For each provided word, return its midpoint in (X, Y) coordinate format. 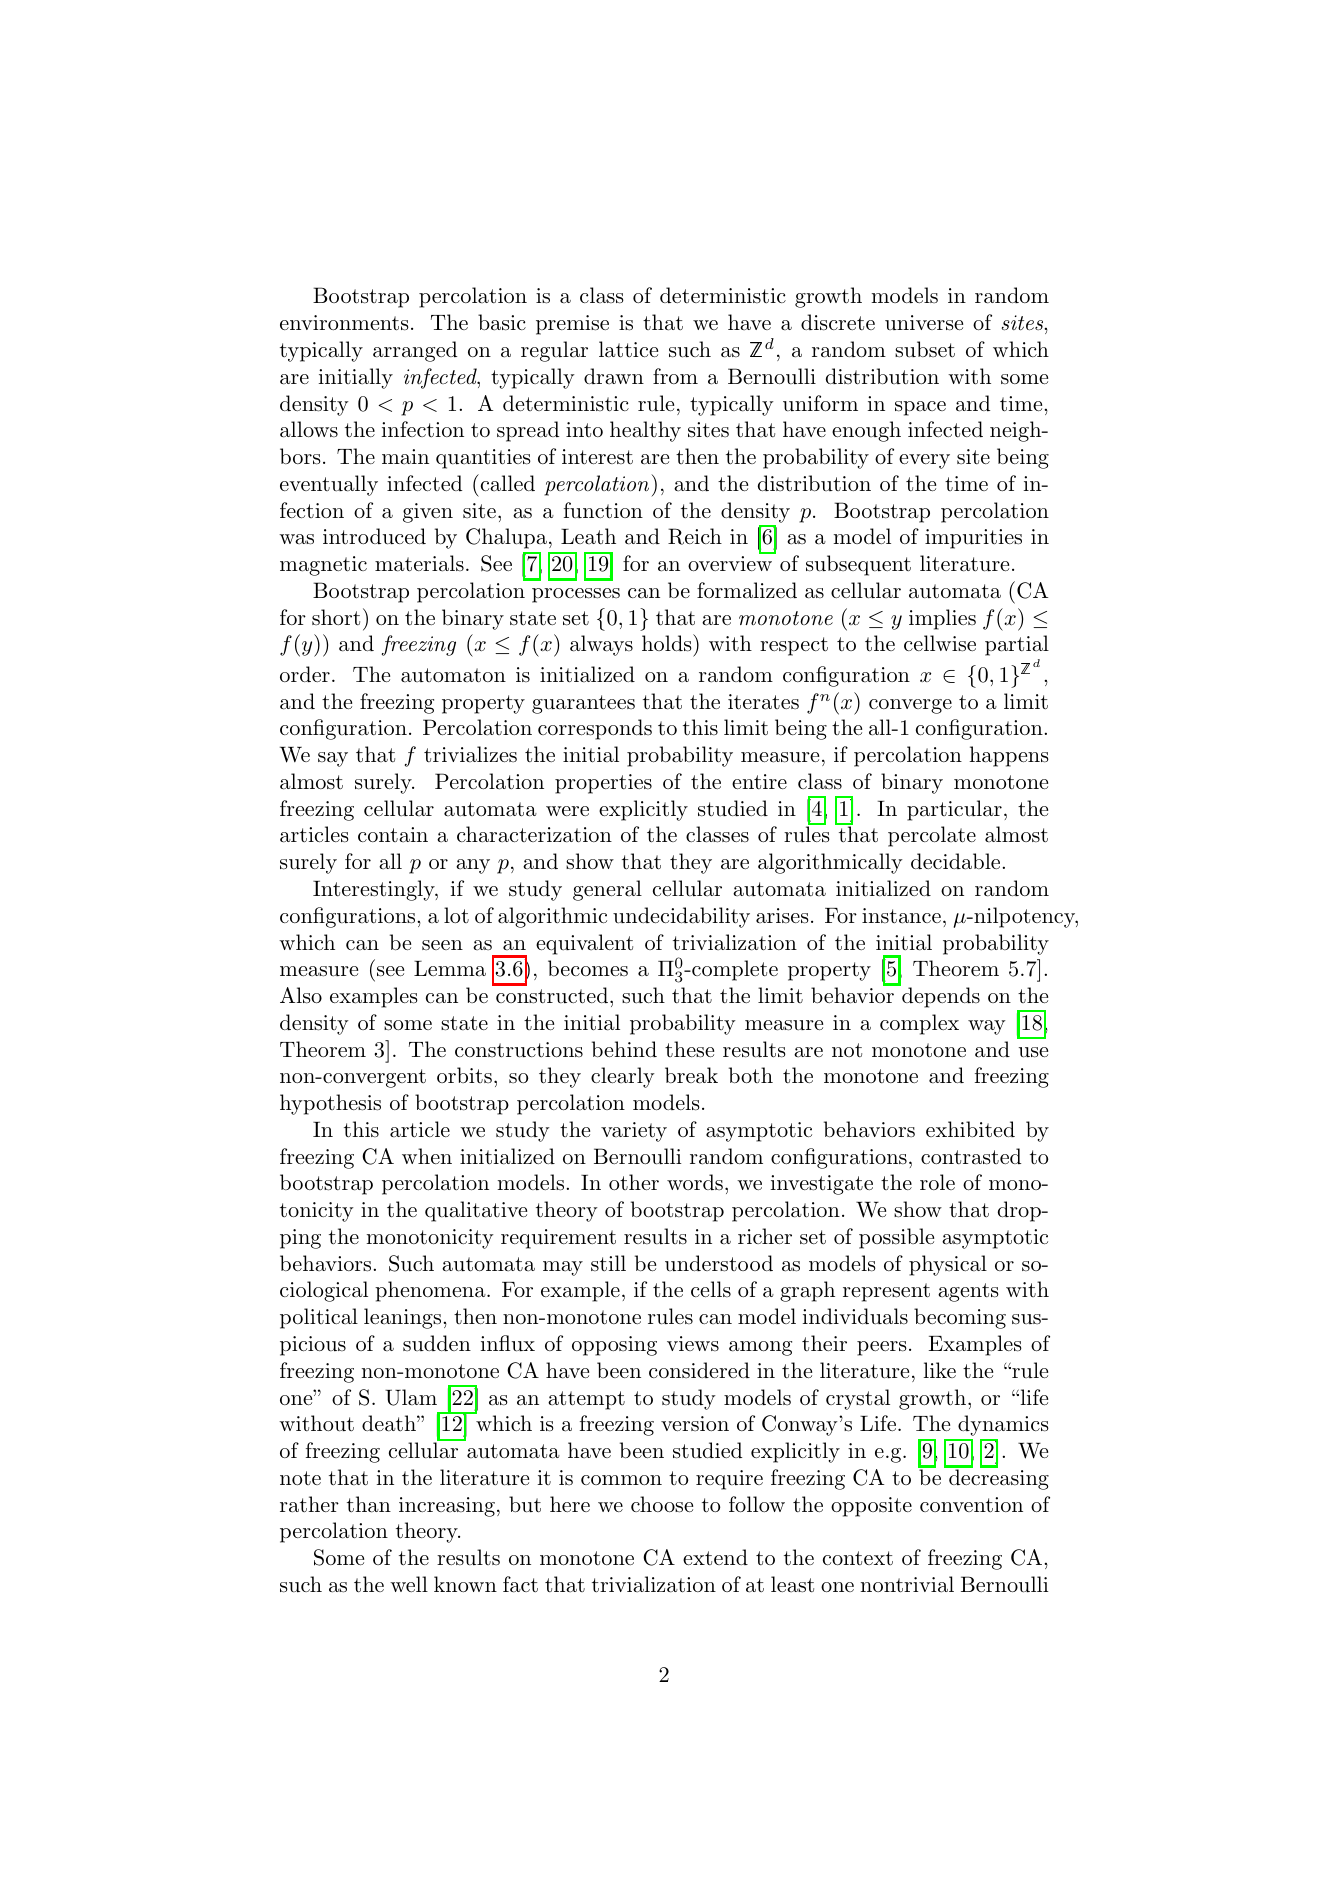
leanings (402, 1318)
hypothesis (330, 1104)
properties (603, 784)
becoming (960, 1318)
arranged (415, 351)
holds (668, 643)
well (409, 1584)
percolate (932, 836)
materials (419, 563)
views (693, 1343)
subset (925, 349)
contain (393, 834)
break (691, 1075)
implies (942, 619)
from (675, 376)
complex (919, 1024)
